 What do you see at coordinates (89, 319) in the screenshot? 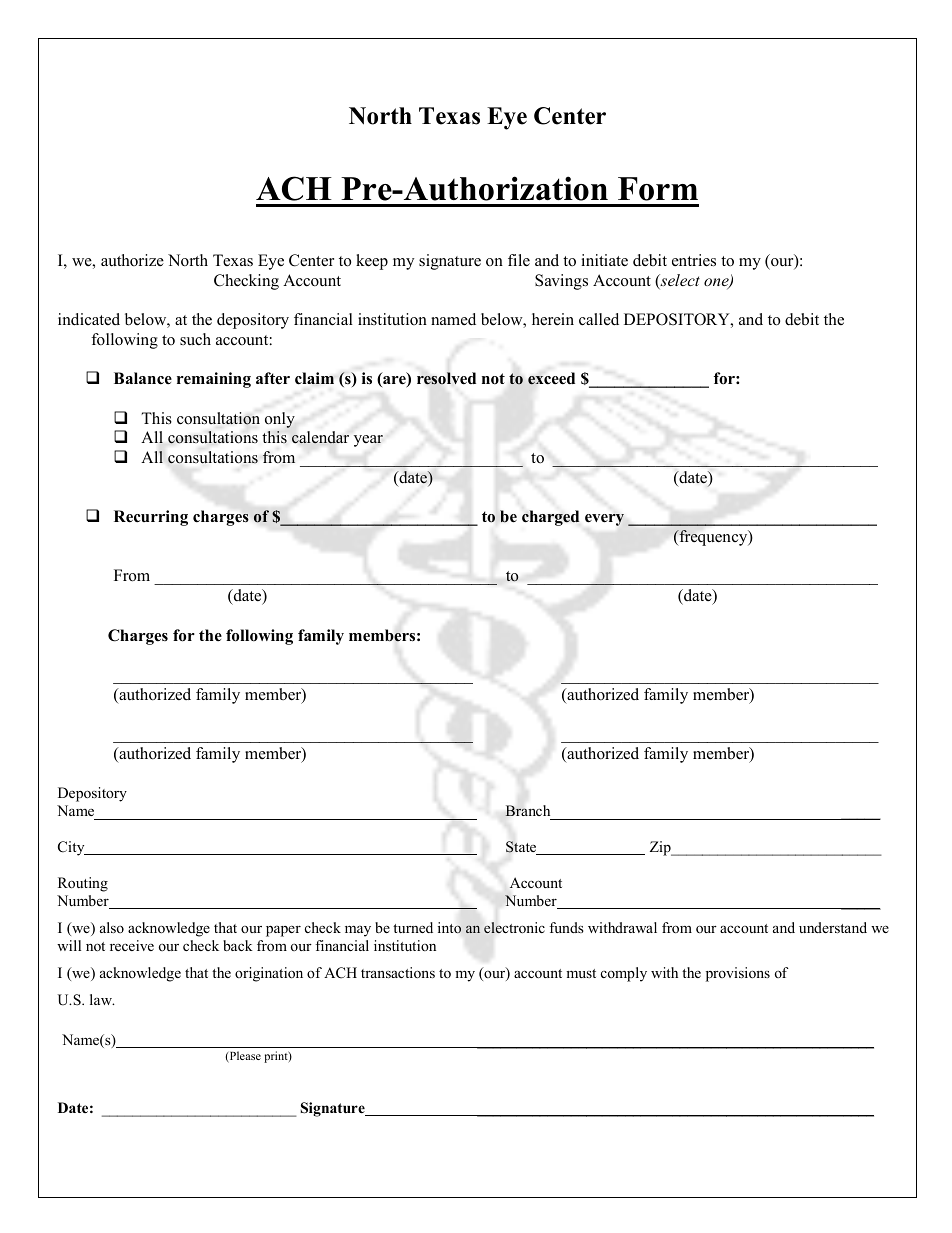
I see `indicated` at bounding box center [89, 319].
